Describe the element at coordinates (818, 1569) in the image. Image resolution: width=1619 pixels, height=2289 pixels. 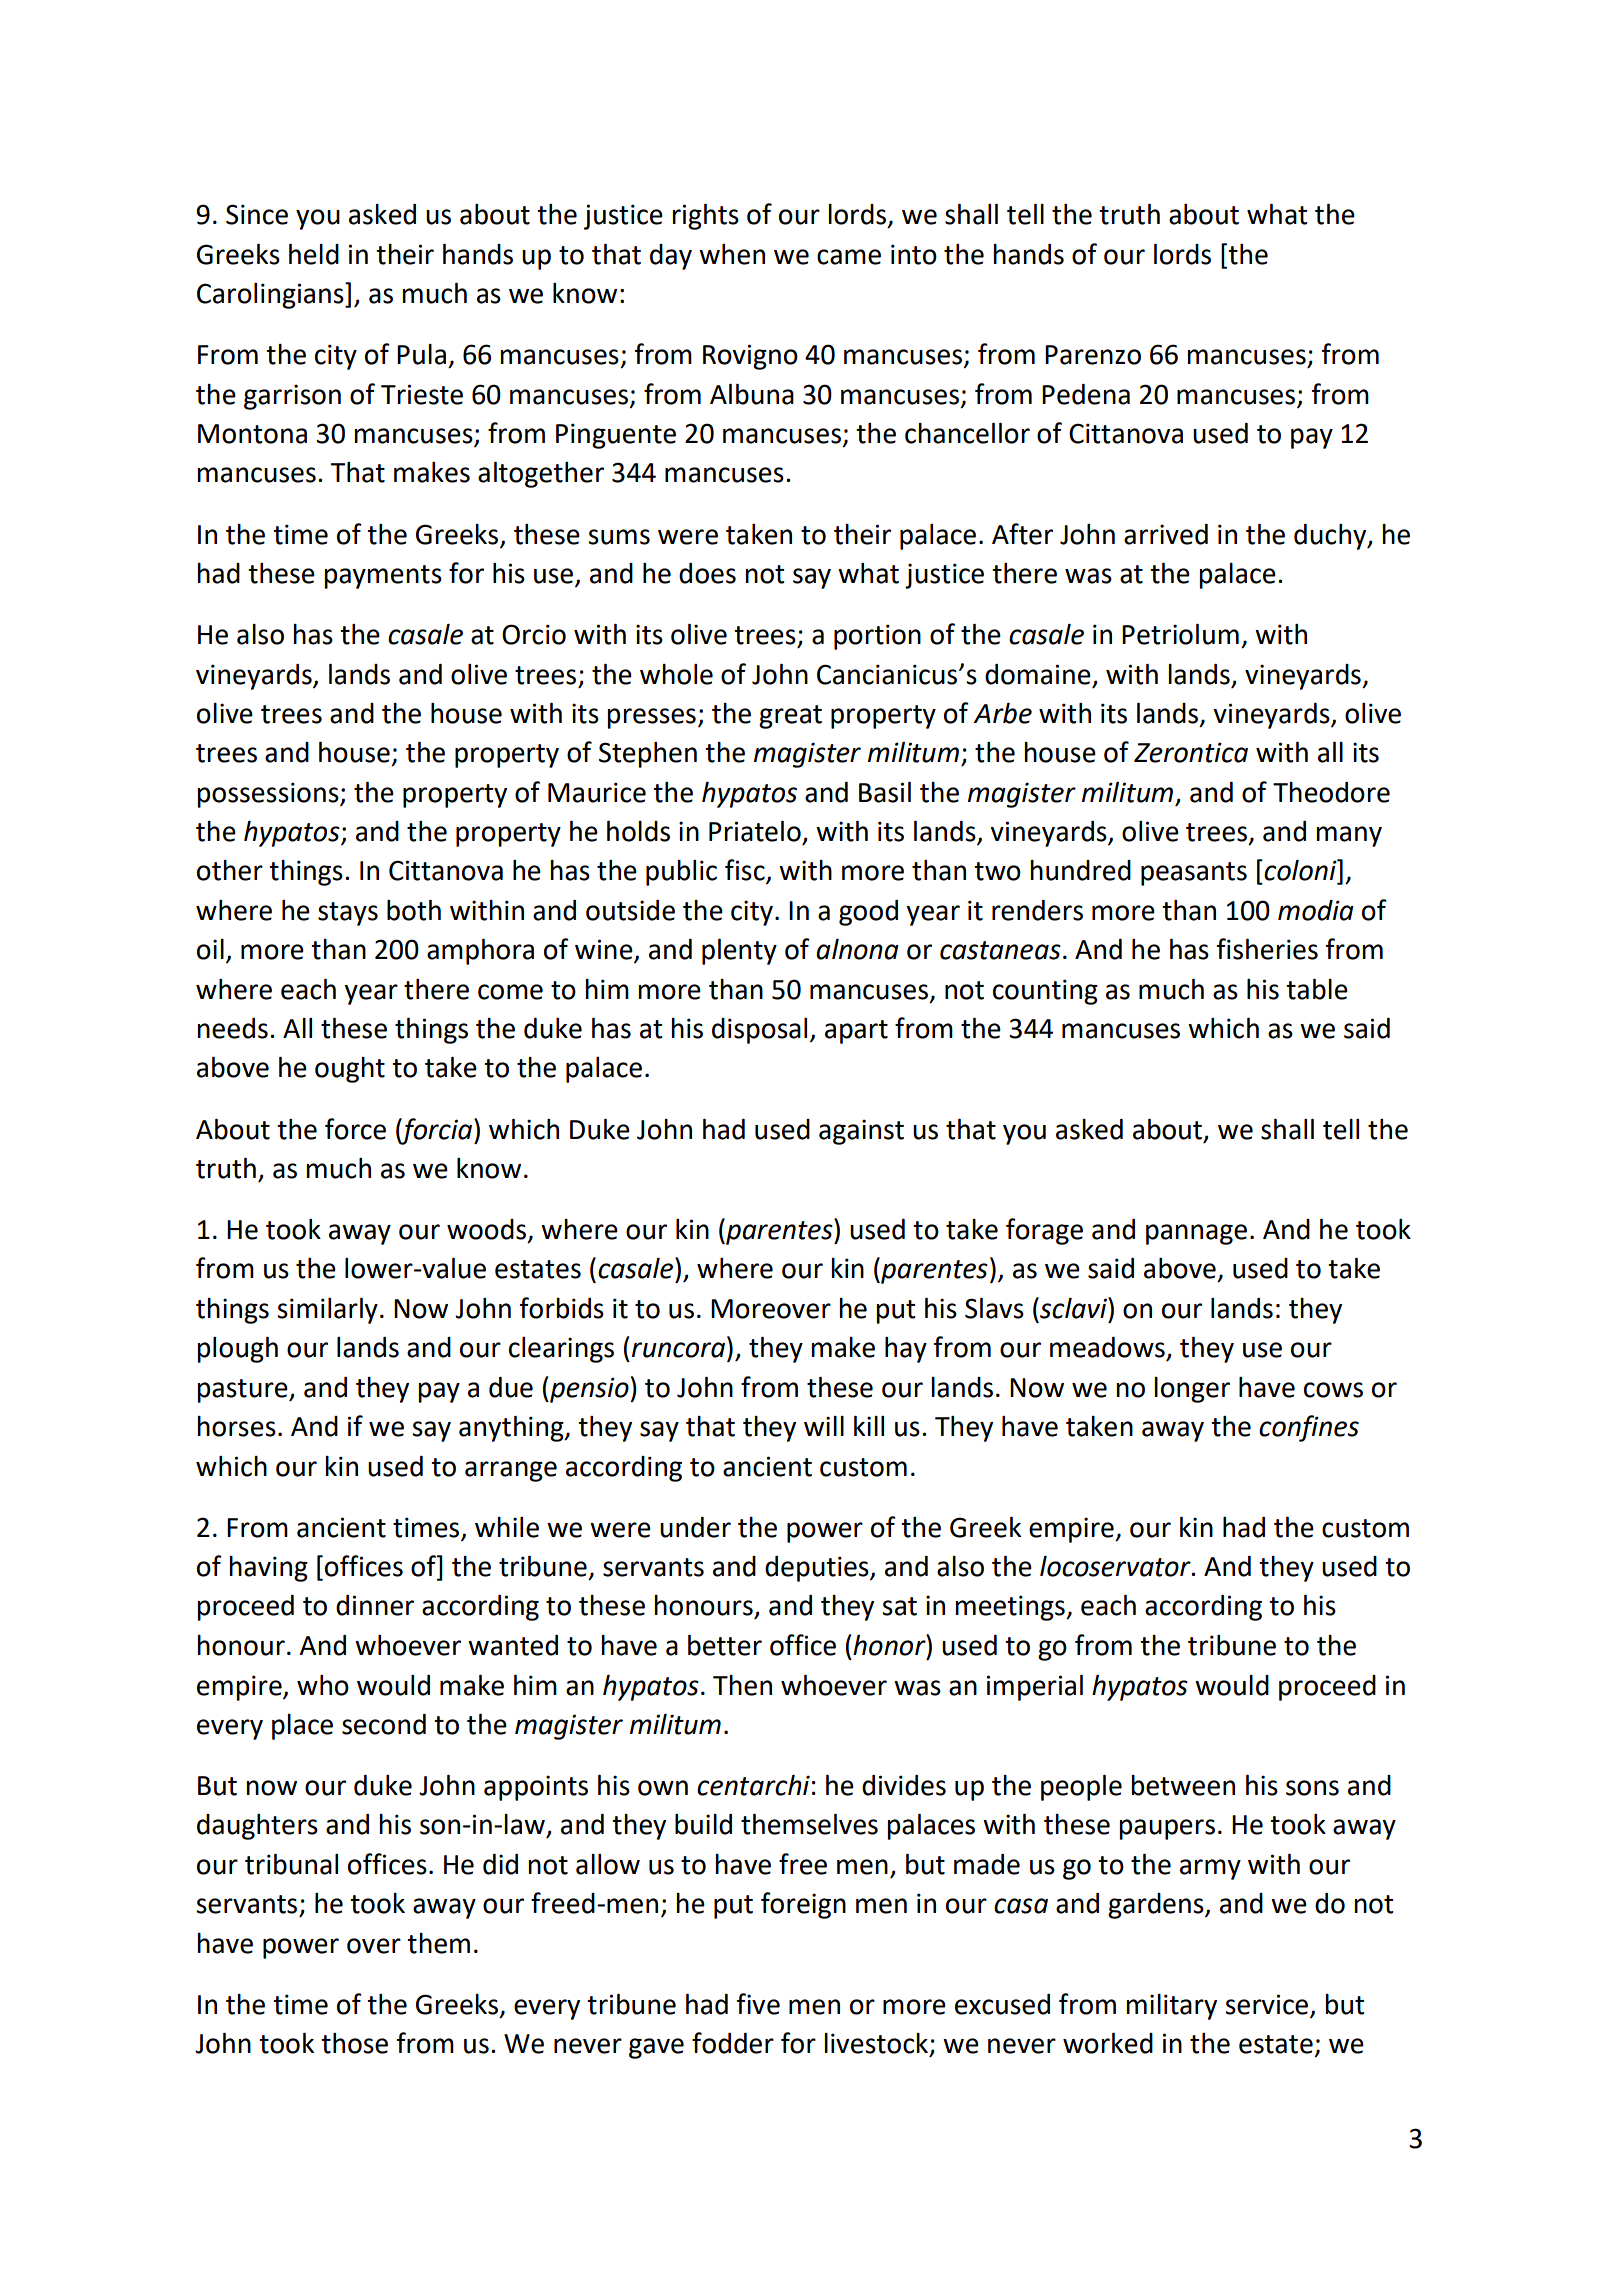
I see `deputies` at that location.
